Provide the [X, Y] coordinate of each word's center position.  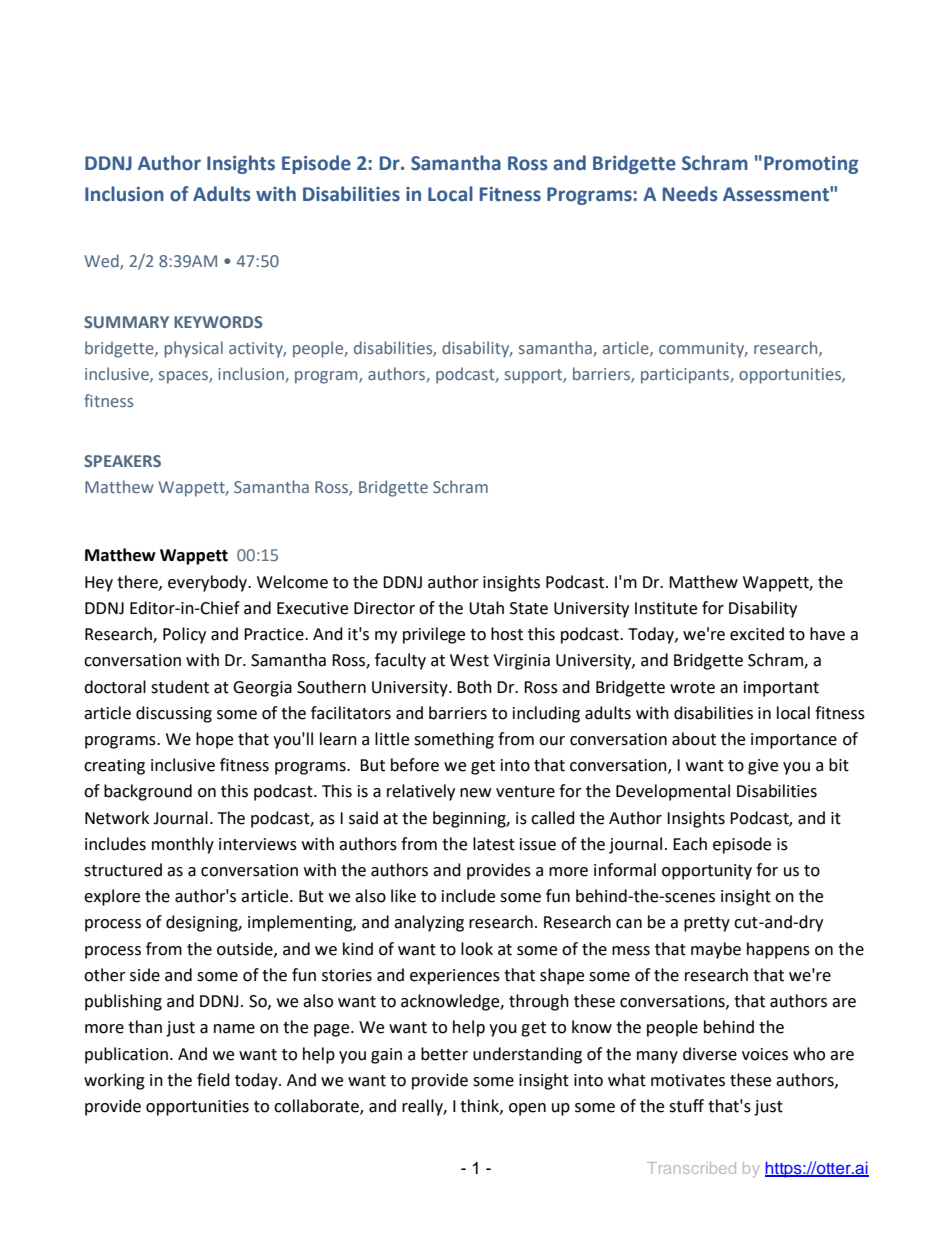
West [469, 660]
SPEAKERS [122, 461]
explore [112, 897]
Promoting [811, 165]
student [180, 687]
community [703, 350]
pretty [707, 924]
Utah [486, 608]
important [781, 689]
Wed [103, 262]
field [213, 1080]
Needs [690, 194]
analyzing [429, 923]
